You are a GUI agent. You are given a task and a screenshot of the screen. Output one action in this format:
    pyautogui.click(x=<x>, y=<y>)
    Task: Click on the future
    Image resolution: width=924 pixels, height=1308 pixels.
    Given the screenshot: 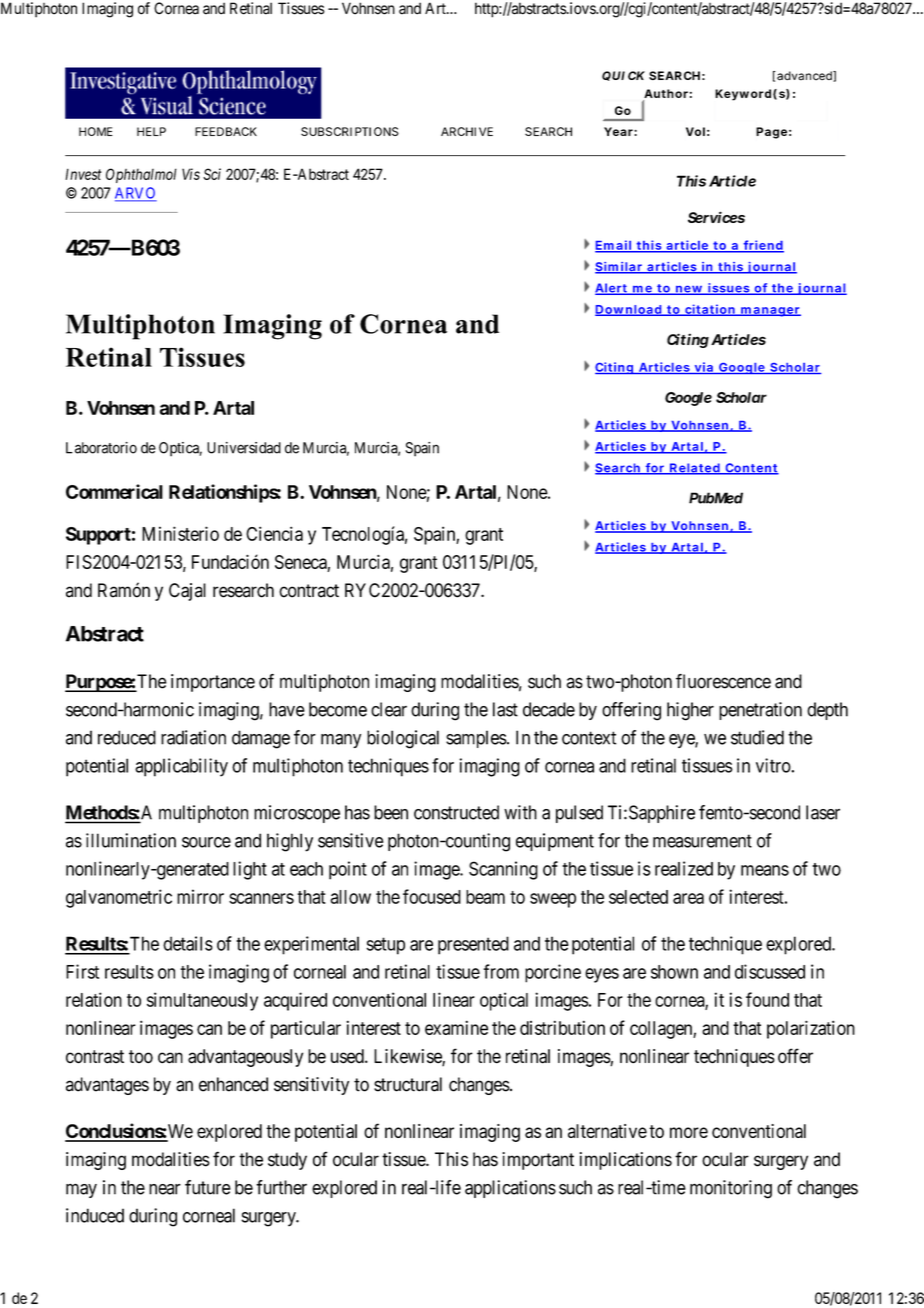 What is the action you would take?
    pyautogui.click(x=208, y=1187)
